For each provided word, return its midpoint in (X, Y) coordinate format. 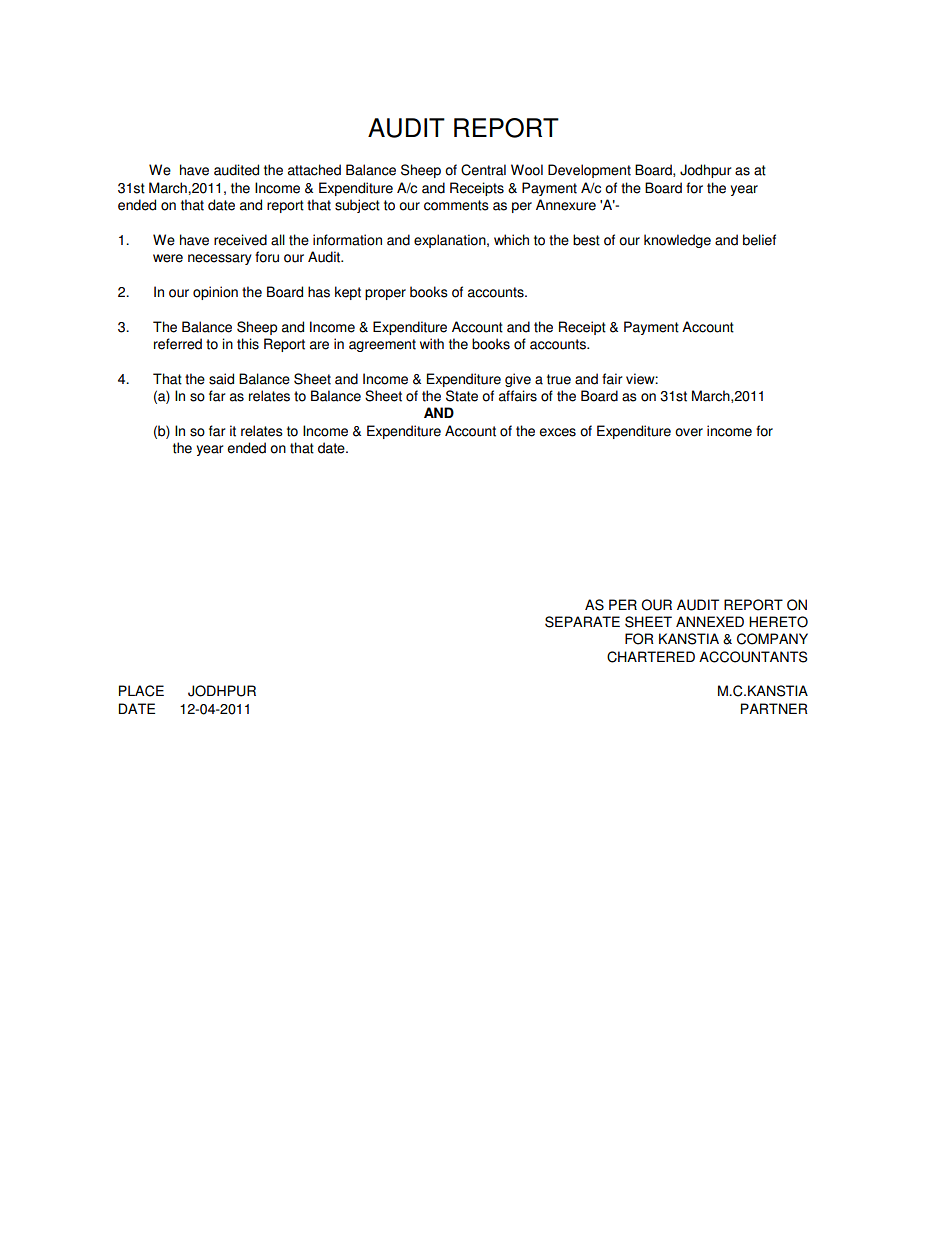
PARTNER (774, 708)
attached (314, 170)
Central (483, 170)
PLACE (141, 691)
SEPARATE (582, 622)
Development (589, 171)
